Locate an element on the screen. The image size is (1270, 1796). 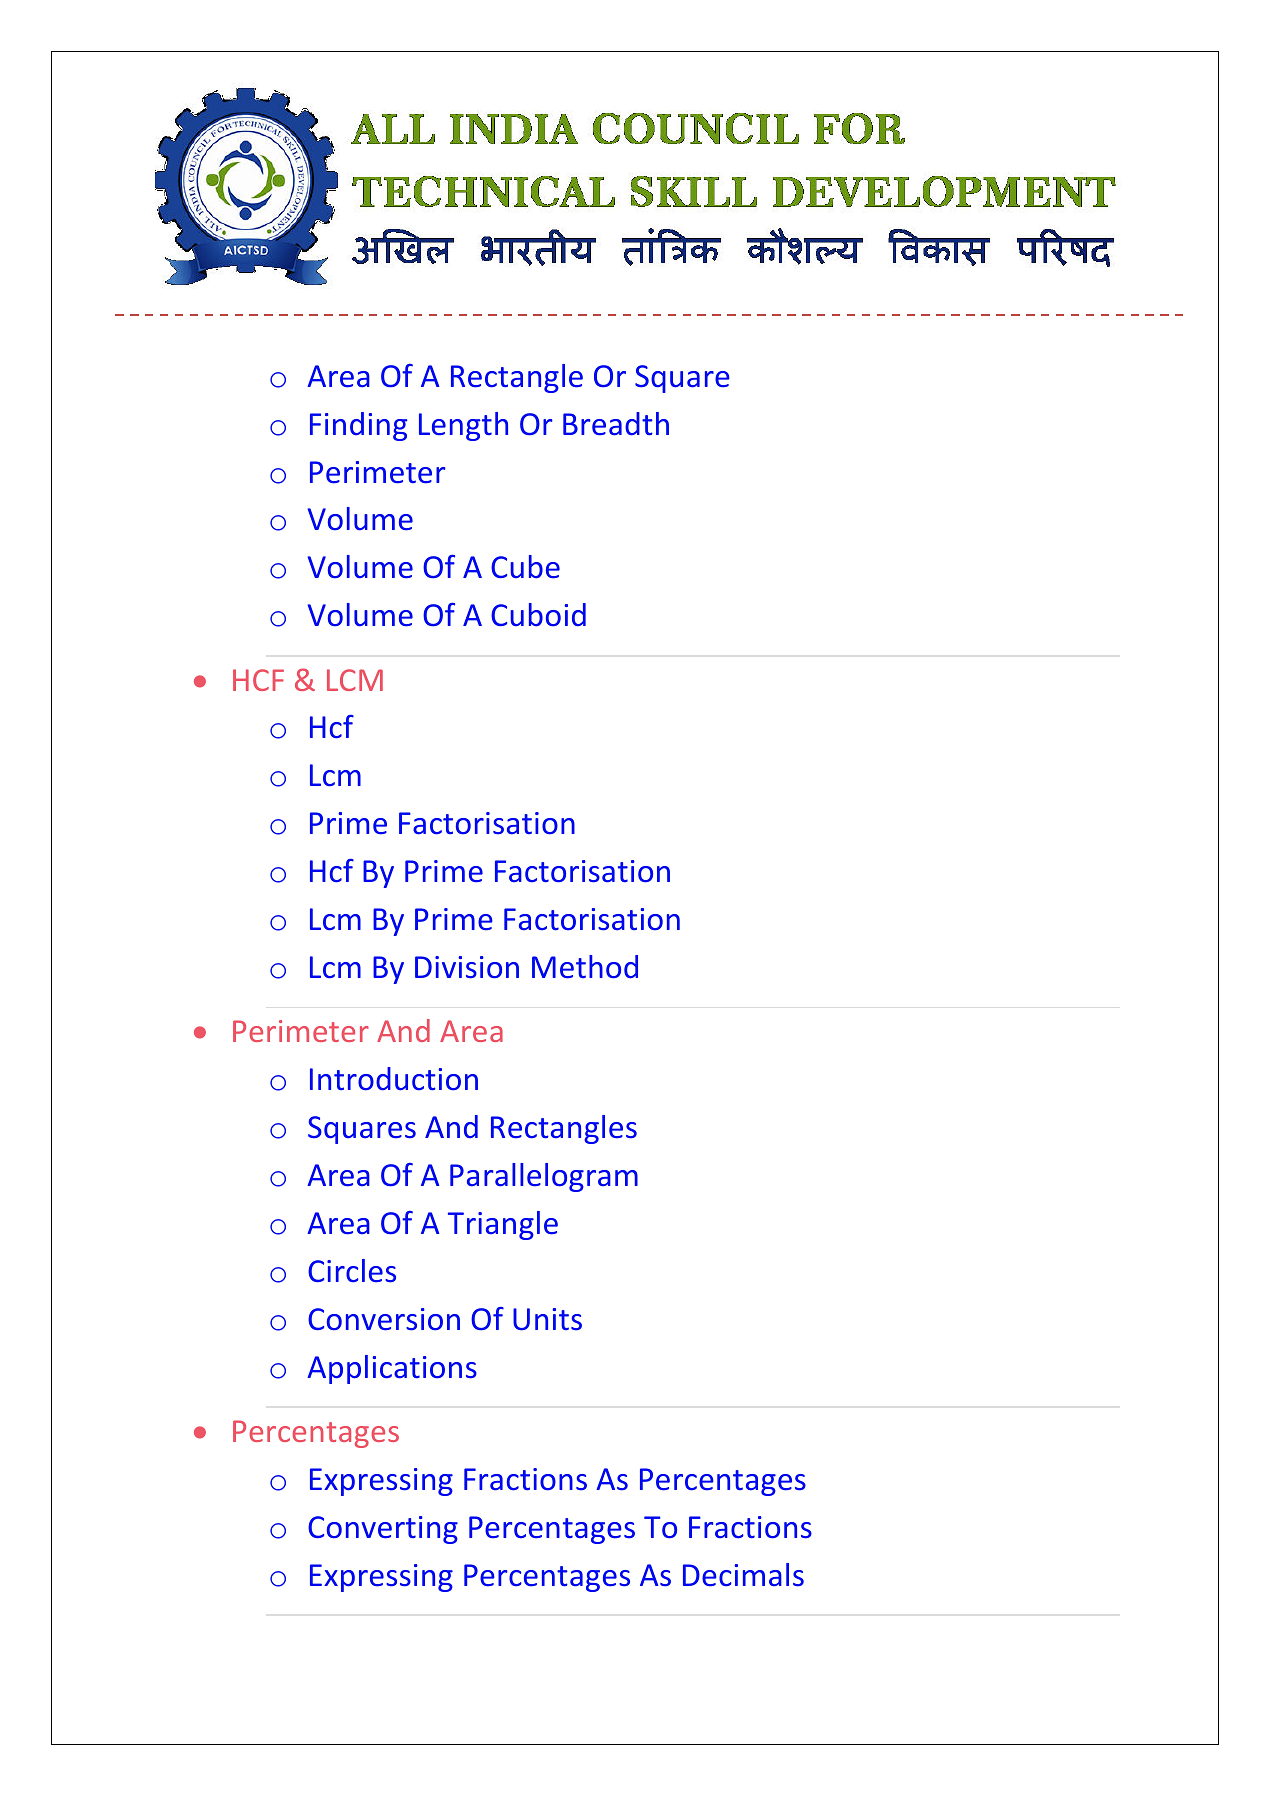
Conversion is located at coordinates (384, 1319).
